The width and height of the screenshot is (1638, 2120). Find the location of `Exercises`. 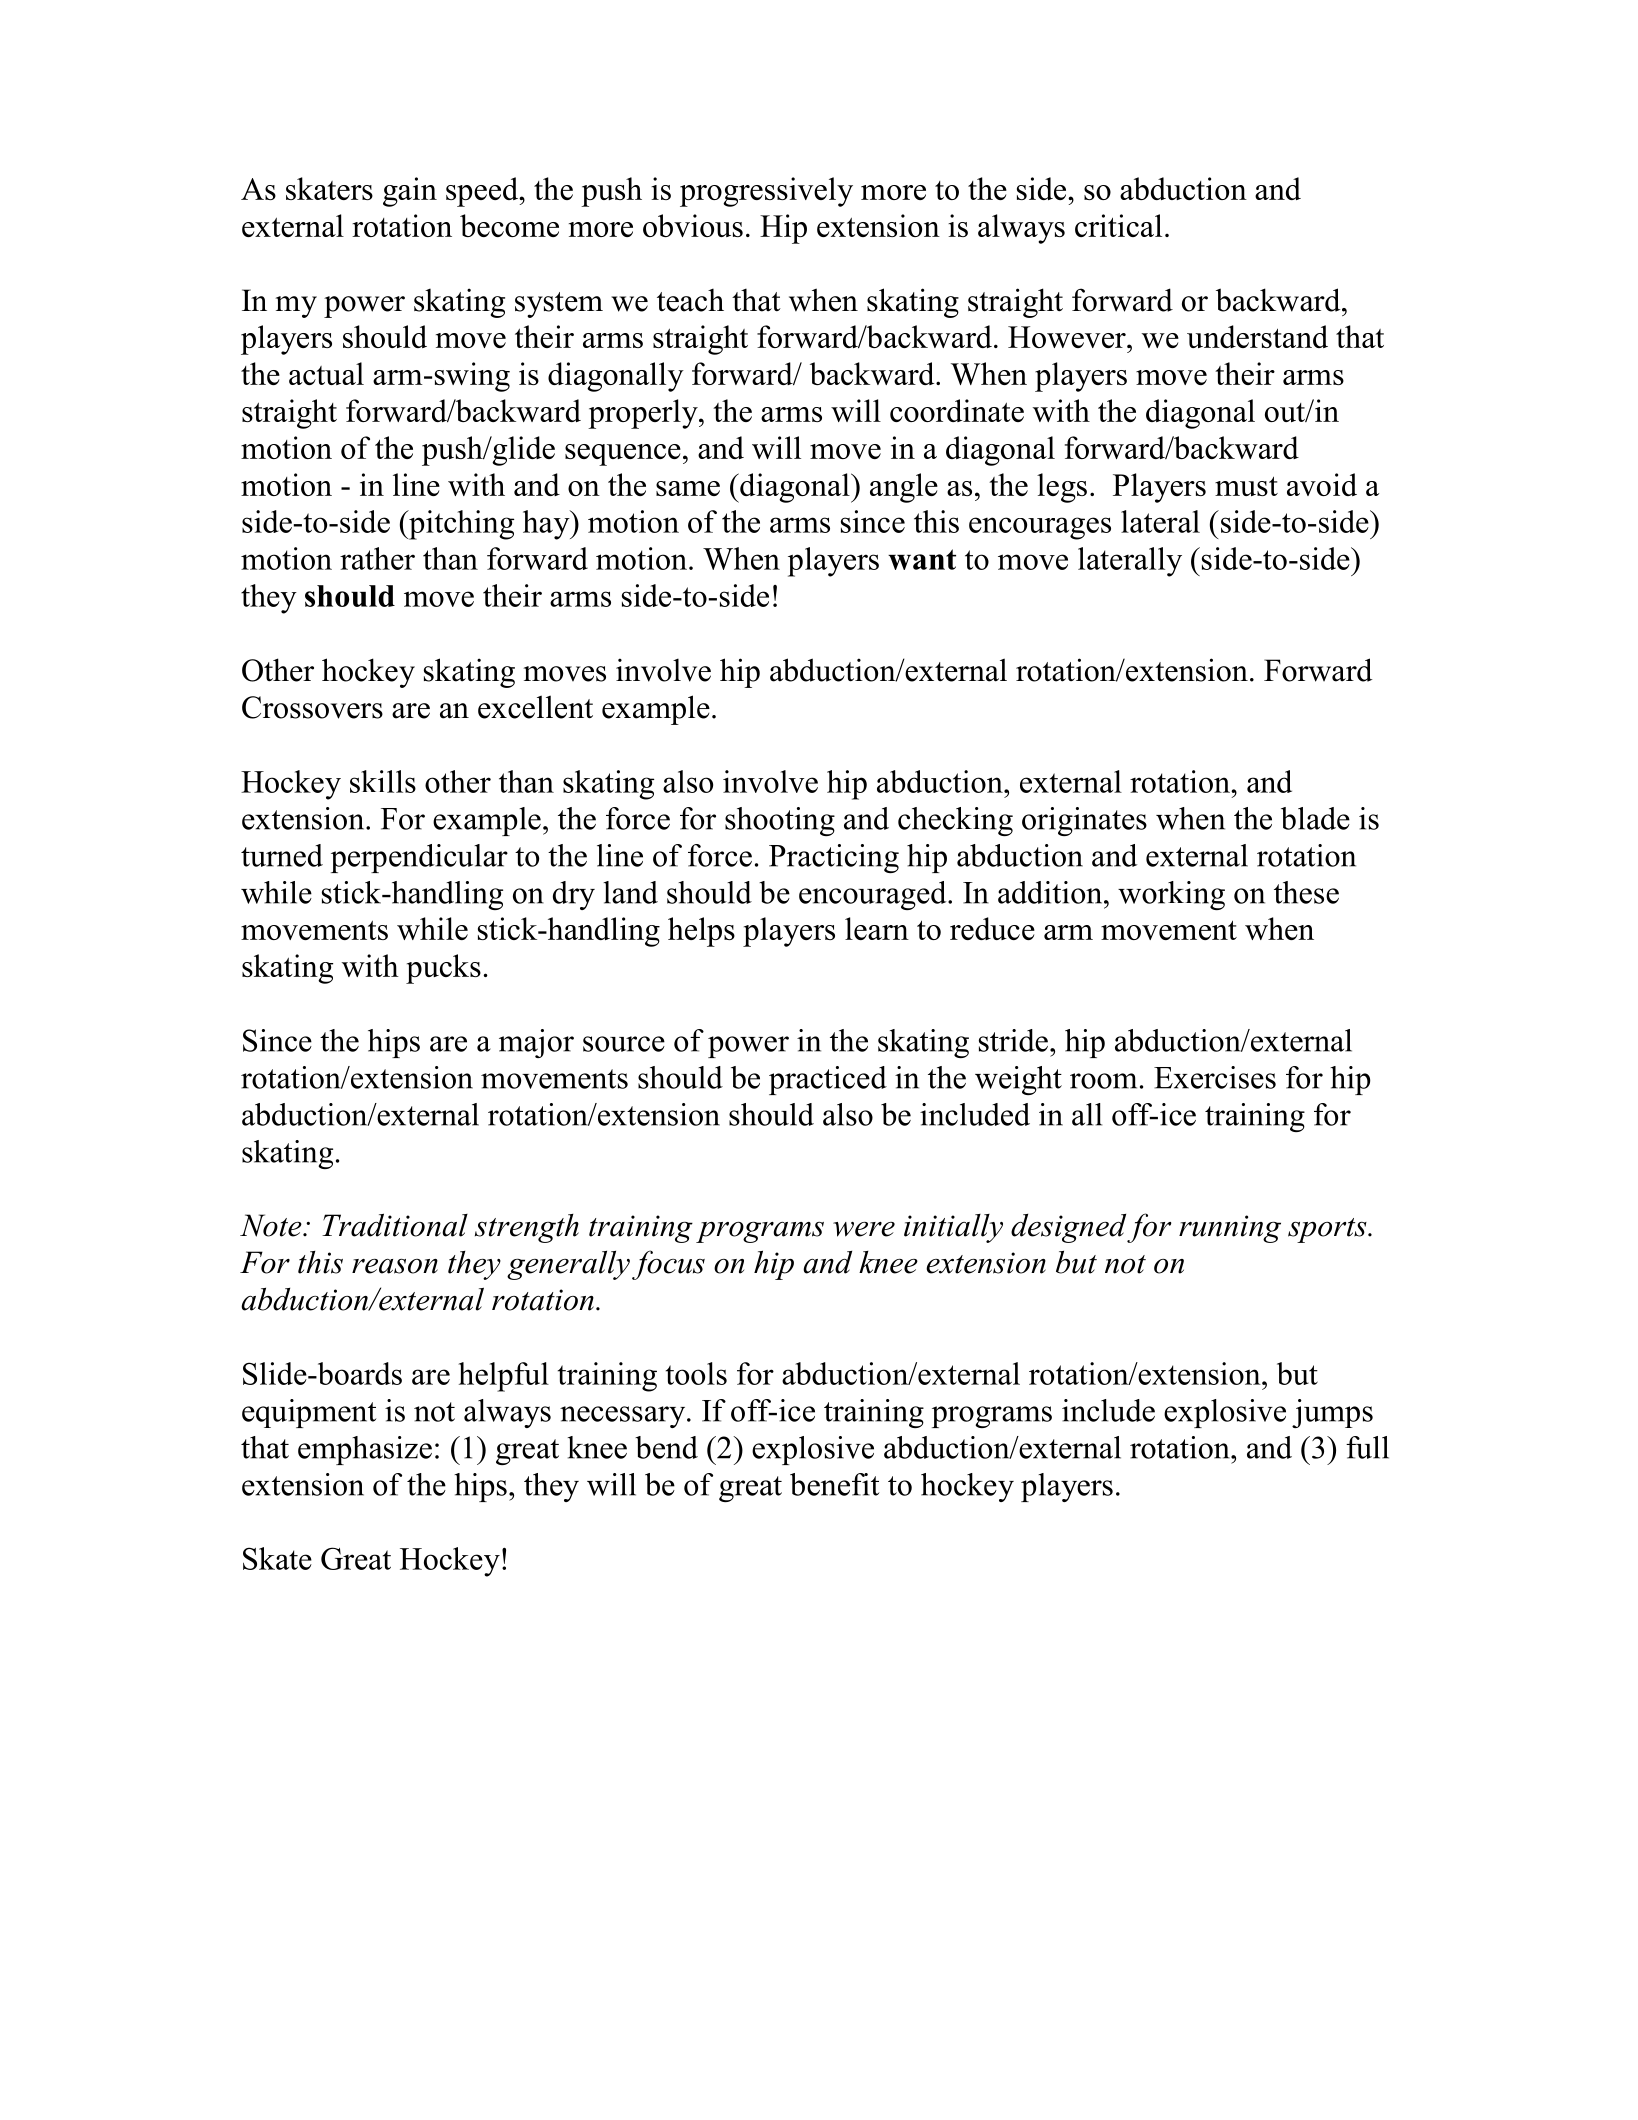

Exercises is located at coordinates (1215, 1077).
